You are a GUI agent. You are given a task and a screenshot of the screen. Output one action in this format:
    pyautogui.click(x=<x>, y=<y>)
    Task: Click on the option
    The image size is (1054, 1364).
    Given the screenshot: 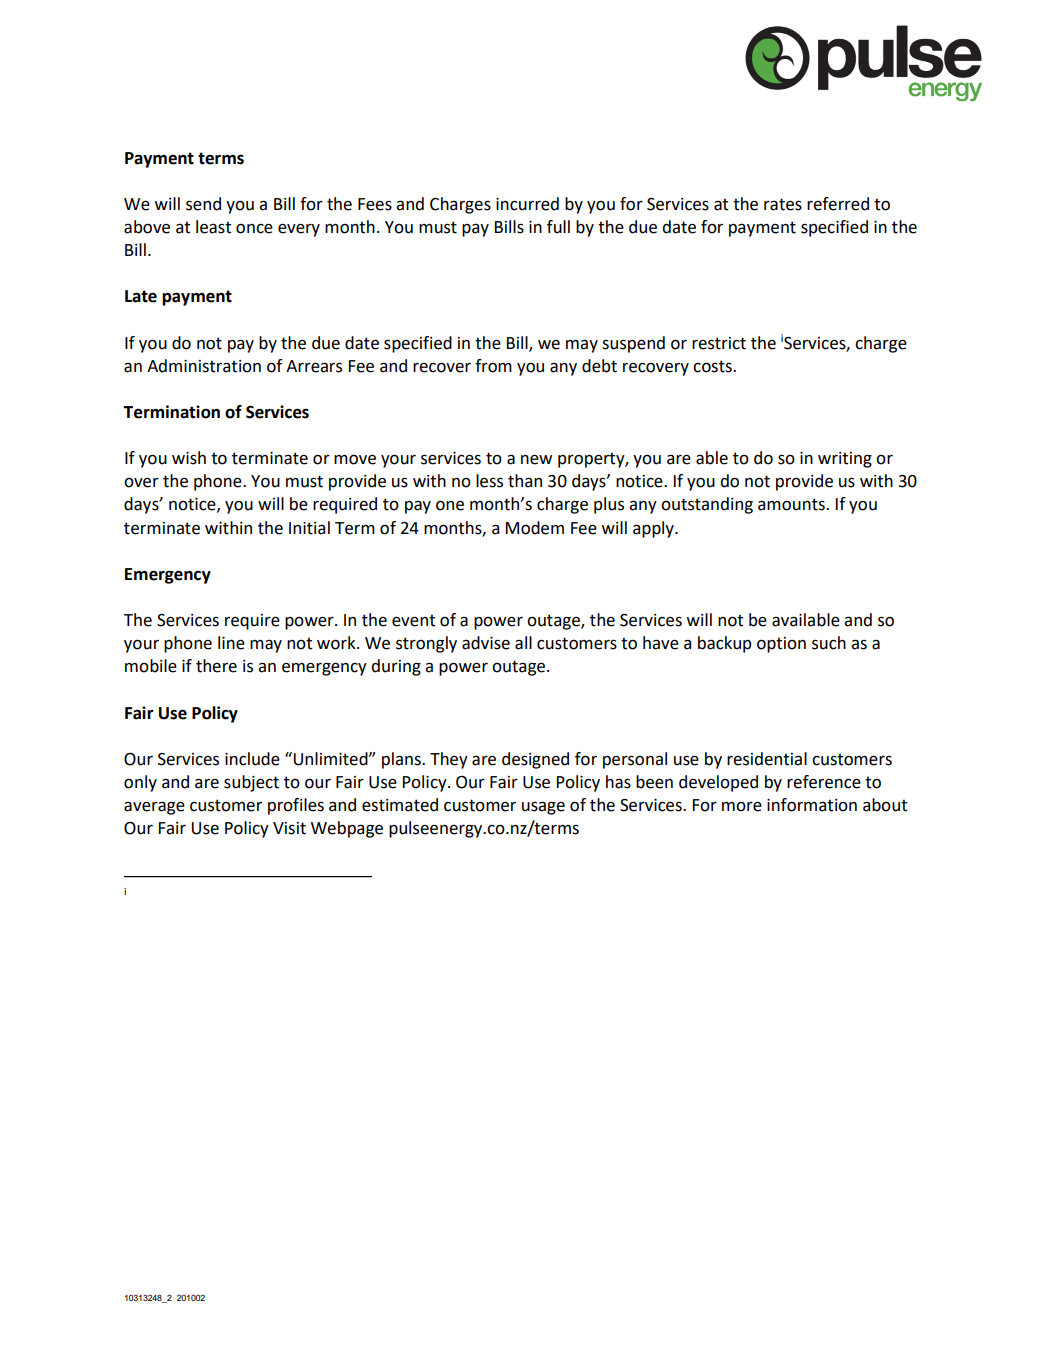 What is the action you would take?
    pyautogui.click(x=781, y=645)
